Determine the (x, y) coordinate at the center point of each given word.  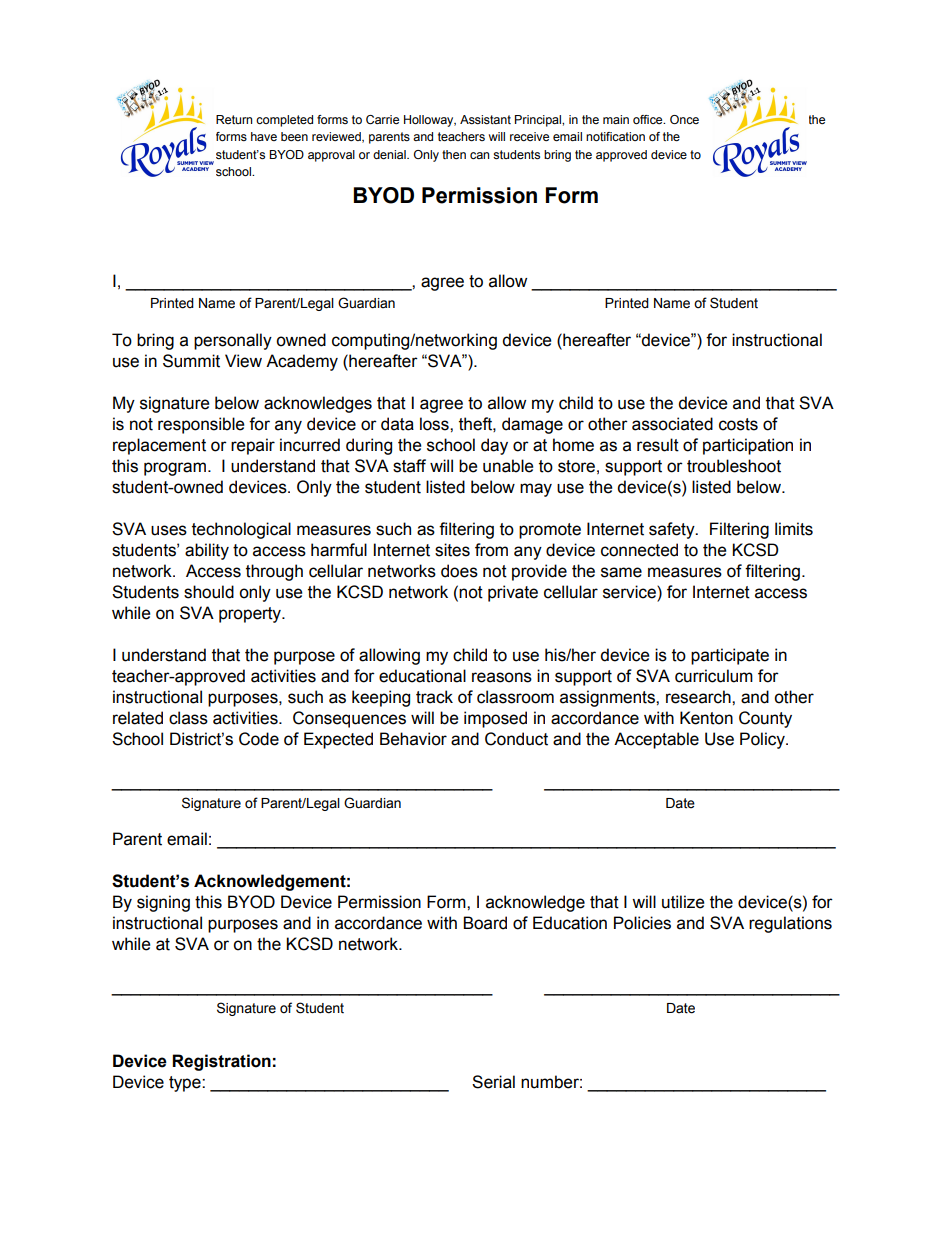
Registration (221, 1062)
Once (684, 119)
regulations (790, 924)
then (454, 154)
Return (234, 119)
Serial (493, 1082)
